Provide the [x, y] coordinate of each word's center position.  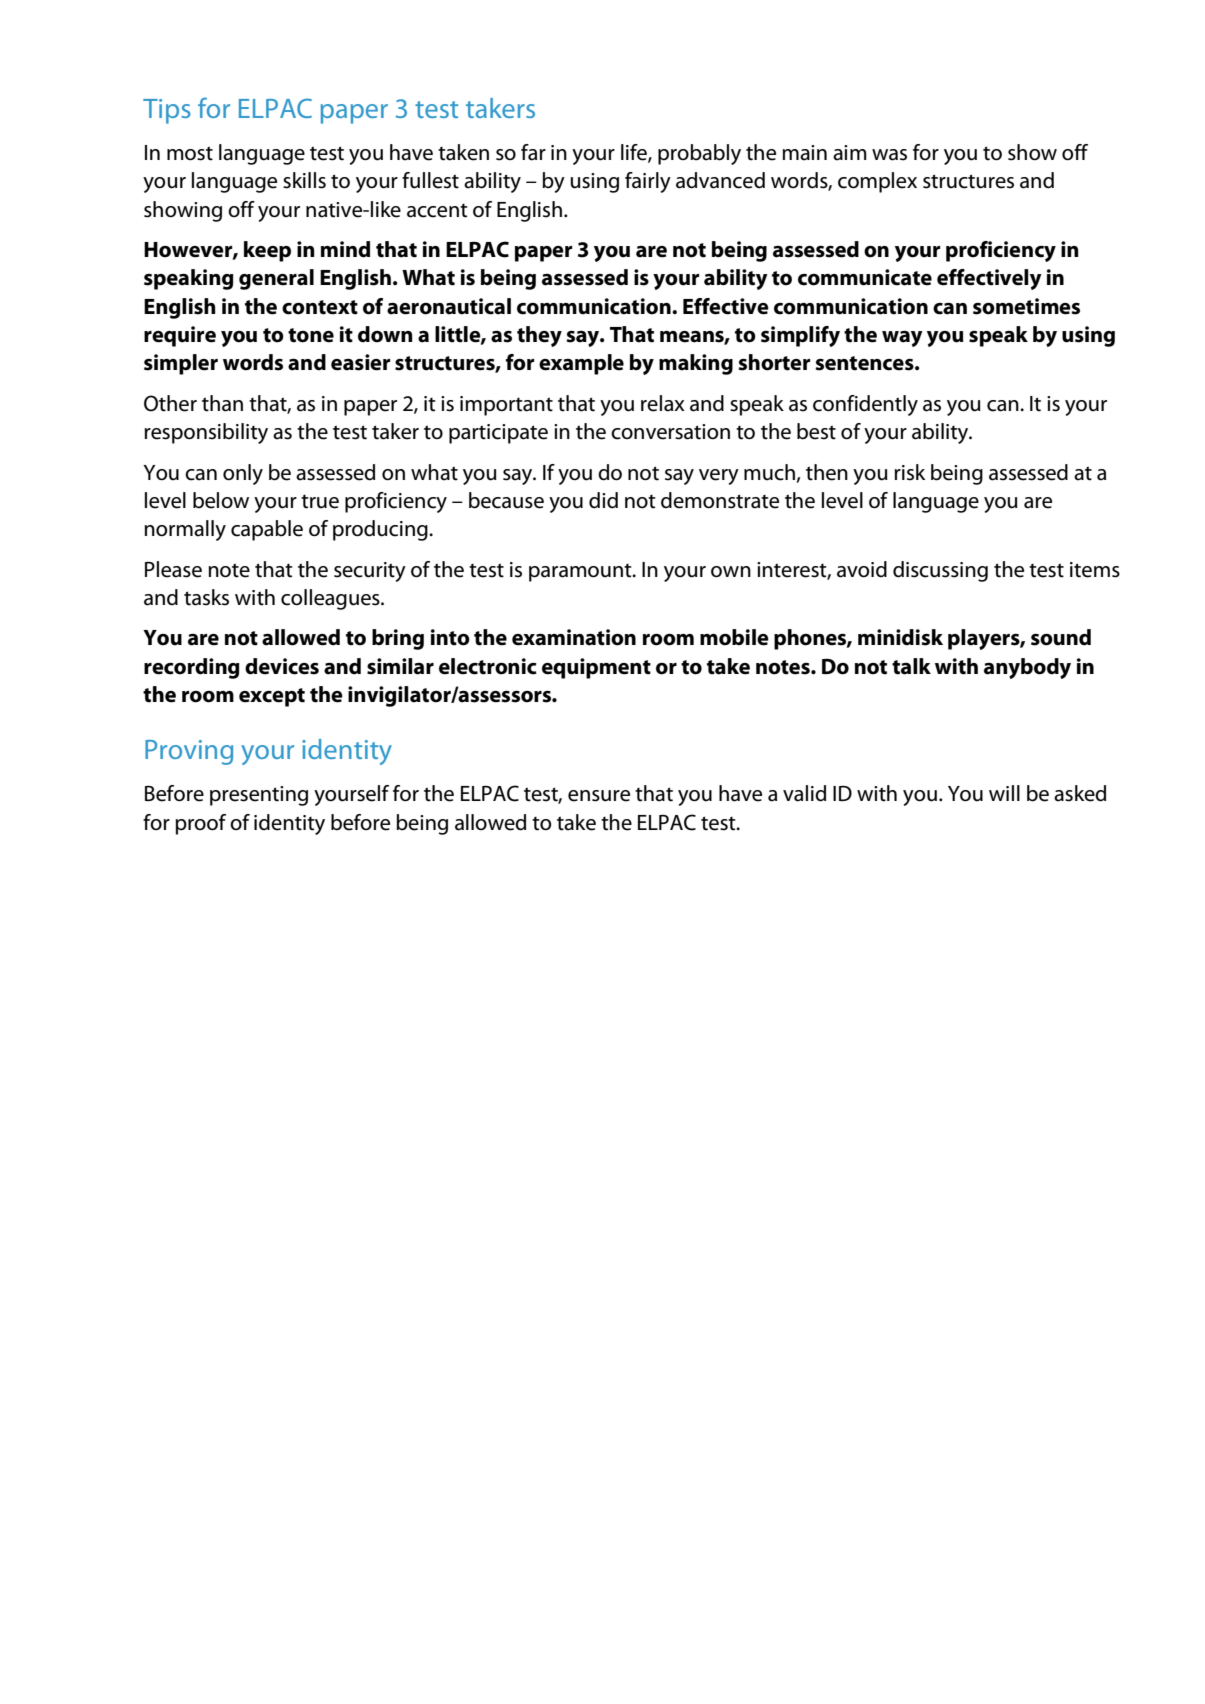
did [603, 500]
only [243, 474]
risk [909, 472]
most [190, 153]
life [635, 153]
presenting [259, 796]
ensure [599, 796]
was [889, 155]
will [1004, 793]
